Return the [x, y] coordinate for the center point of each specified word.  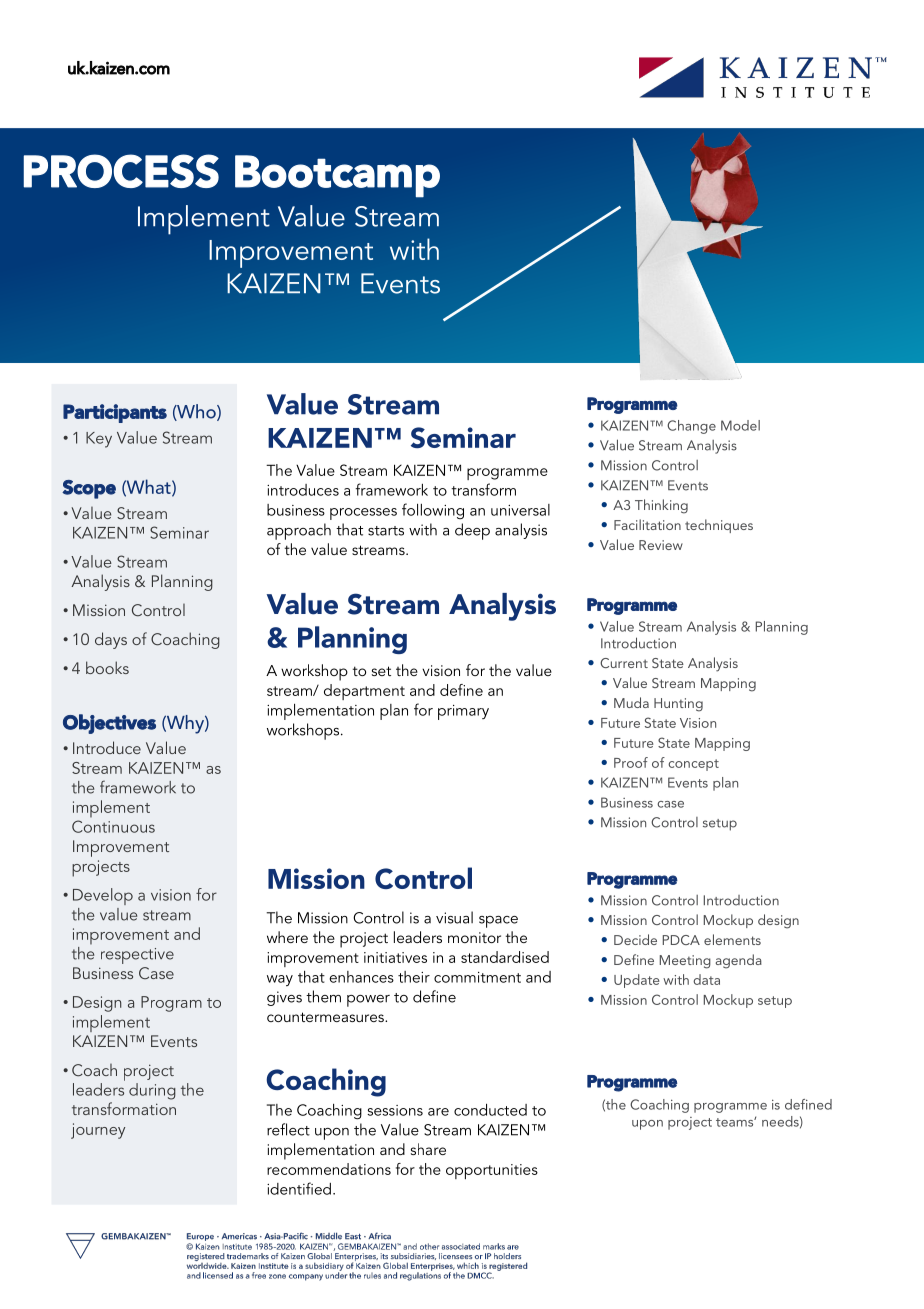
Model [740, 425]
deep [472, 531]
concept [693, 765]
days [111, 640]
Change [691, 427]
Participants [115, 413]
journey [98, 1131]
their [414, 977]
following [433, 511]
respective [137, 956]
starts [386, 531]
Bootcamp [337, 176]
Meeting [685, 962]
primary [463, 712]
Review [661, 545]
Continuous [113, 826]
